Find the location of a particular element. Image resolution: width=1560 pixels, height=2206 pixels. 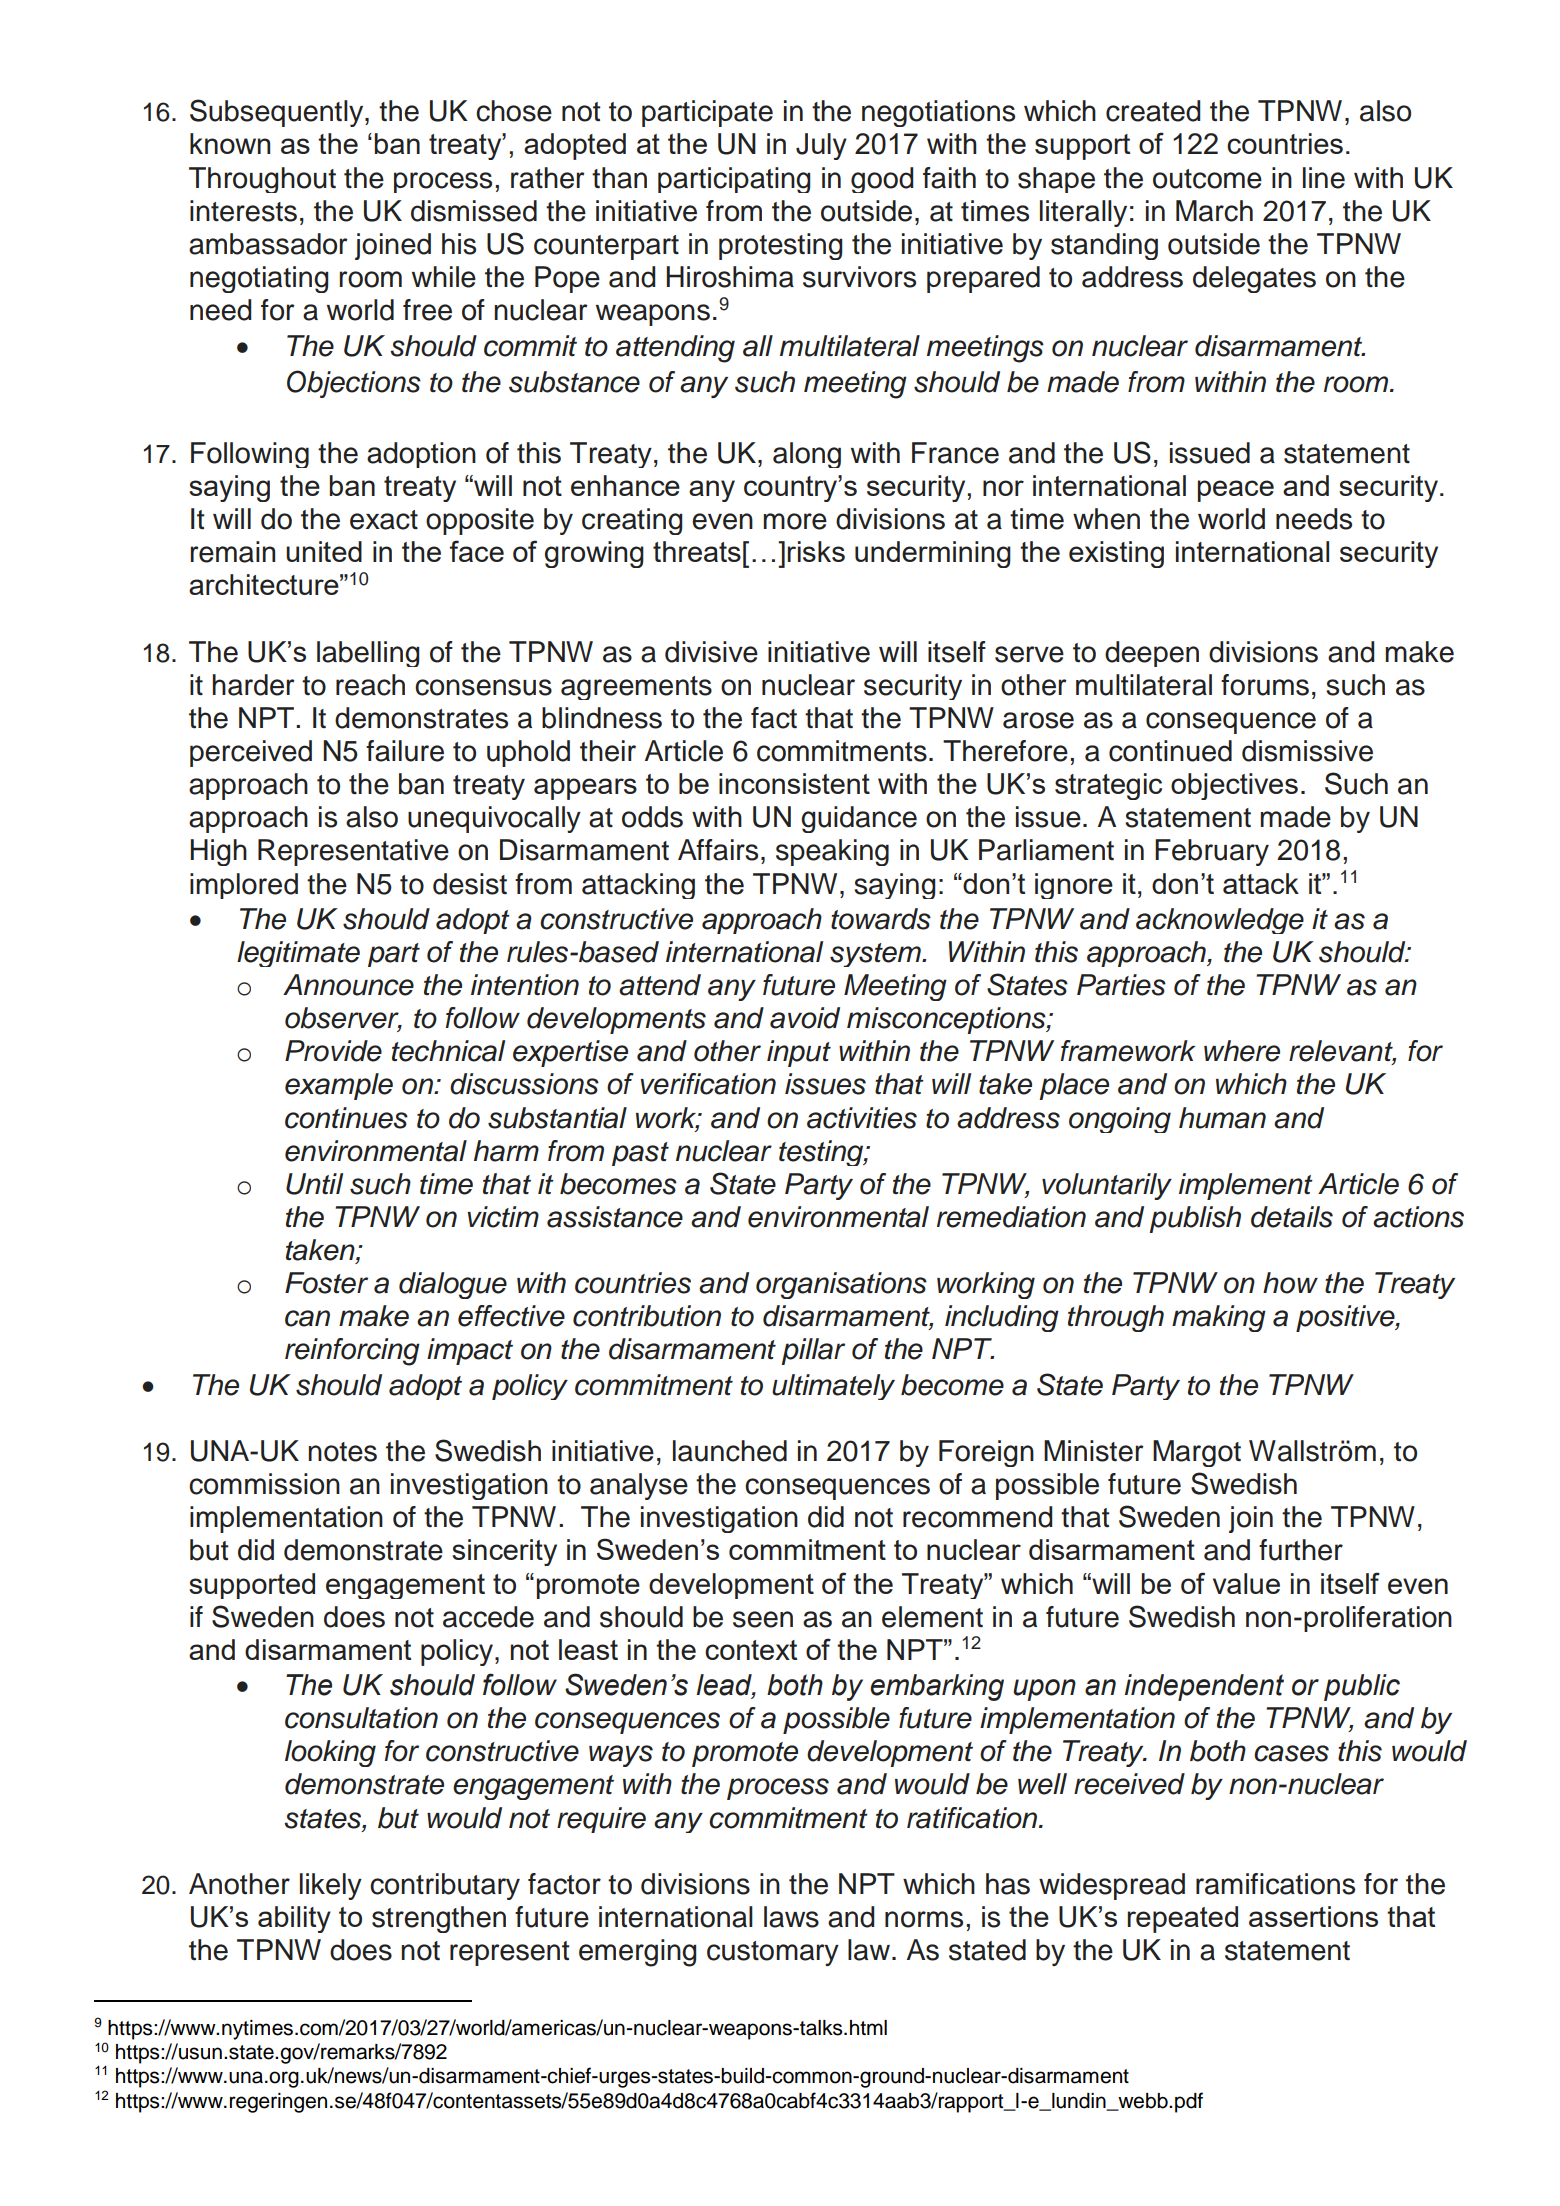

likely is located at coordinates (331, 1886).
